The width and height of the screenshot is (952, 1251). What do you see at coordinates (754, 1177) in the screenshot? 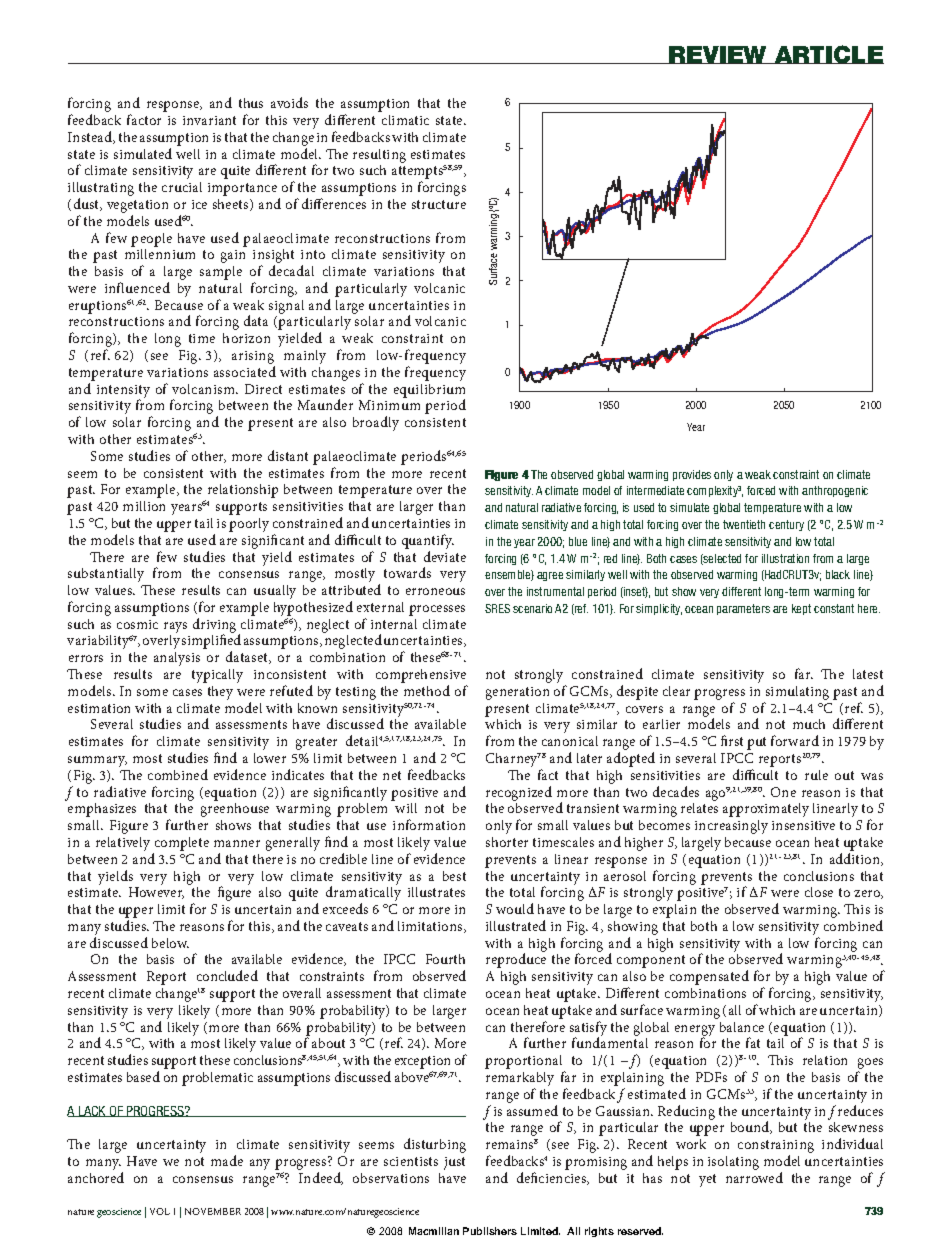
I see `narrowed` at bounding box center [754, 1177].
